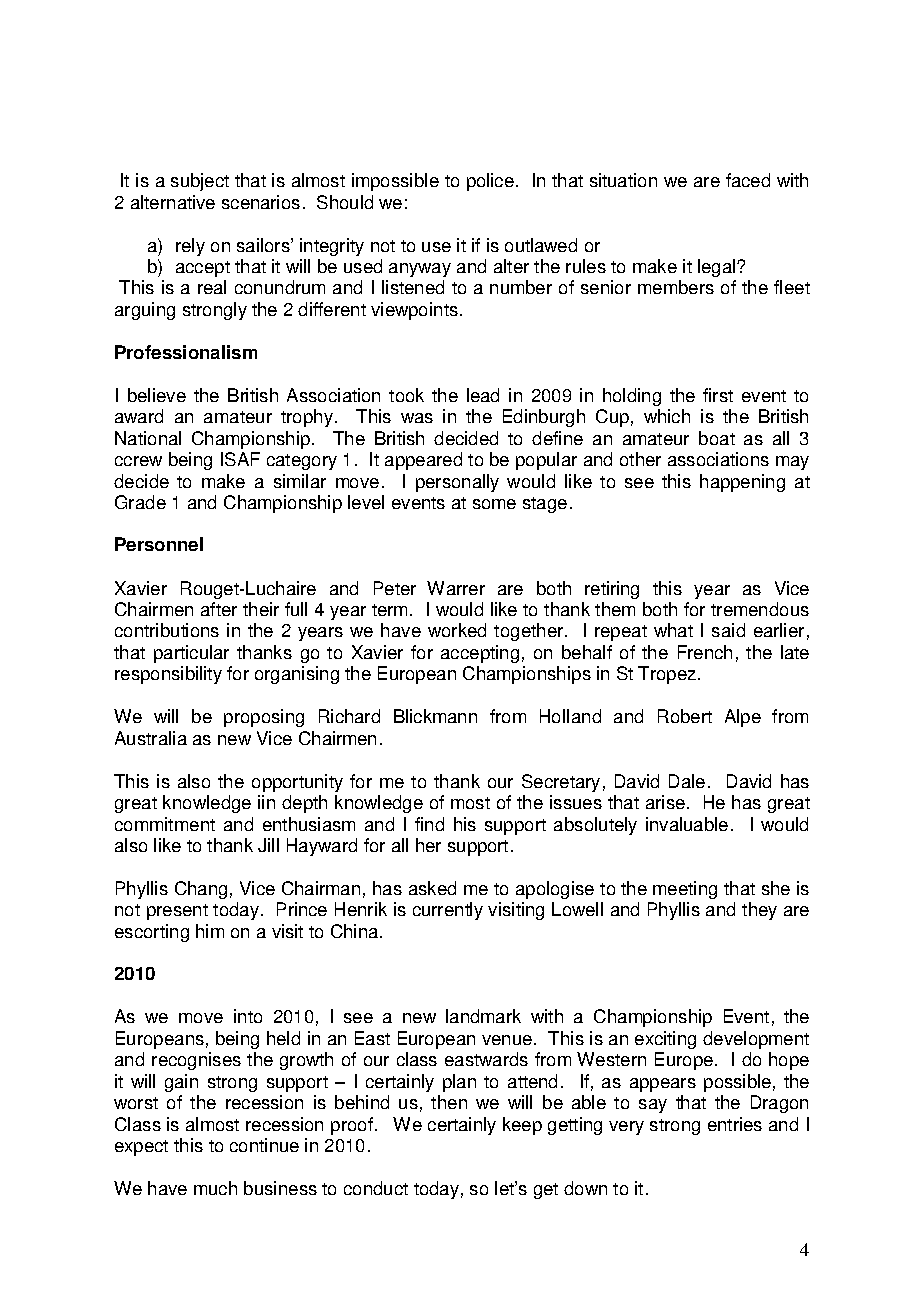  I want to click on subject, so click(200, 182).
